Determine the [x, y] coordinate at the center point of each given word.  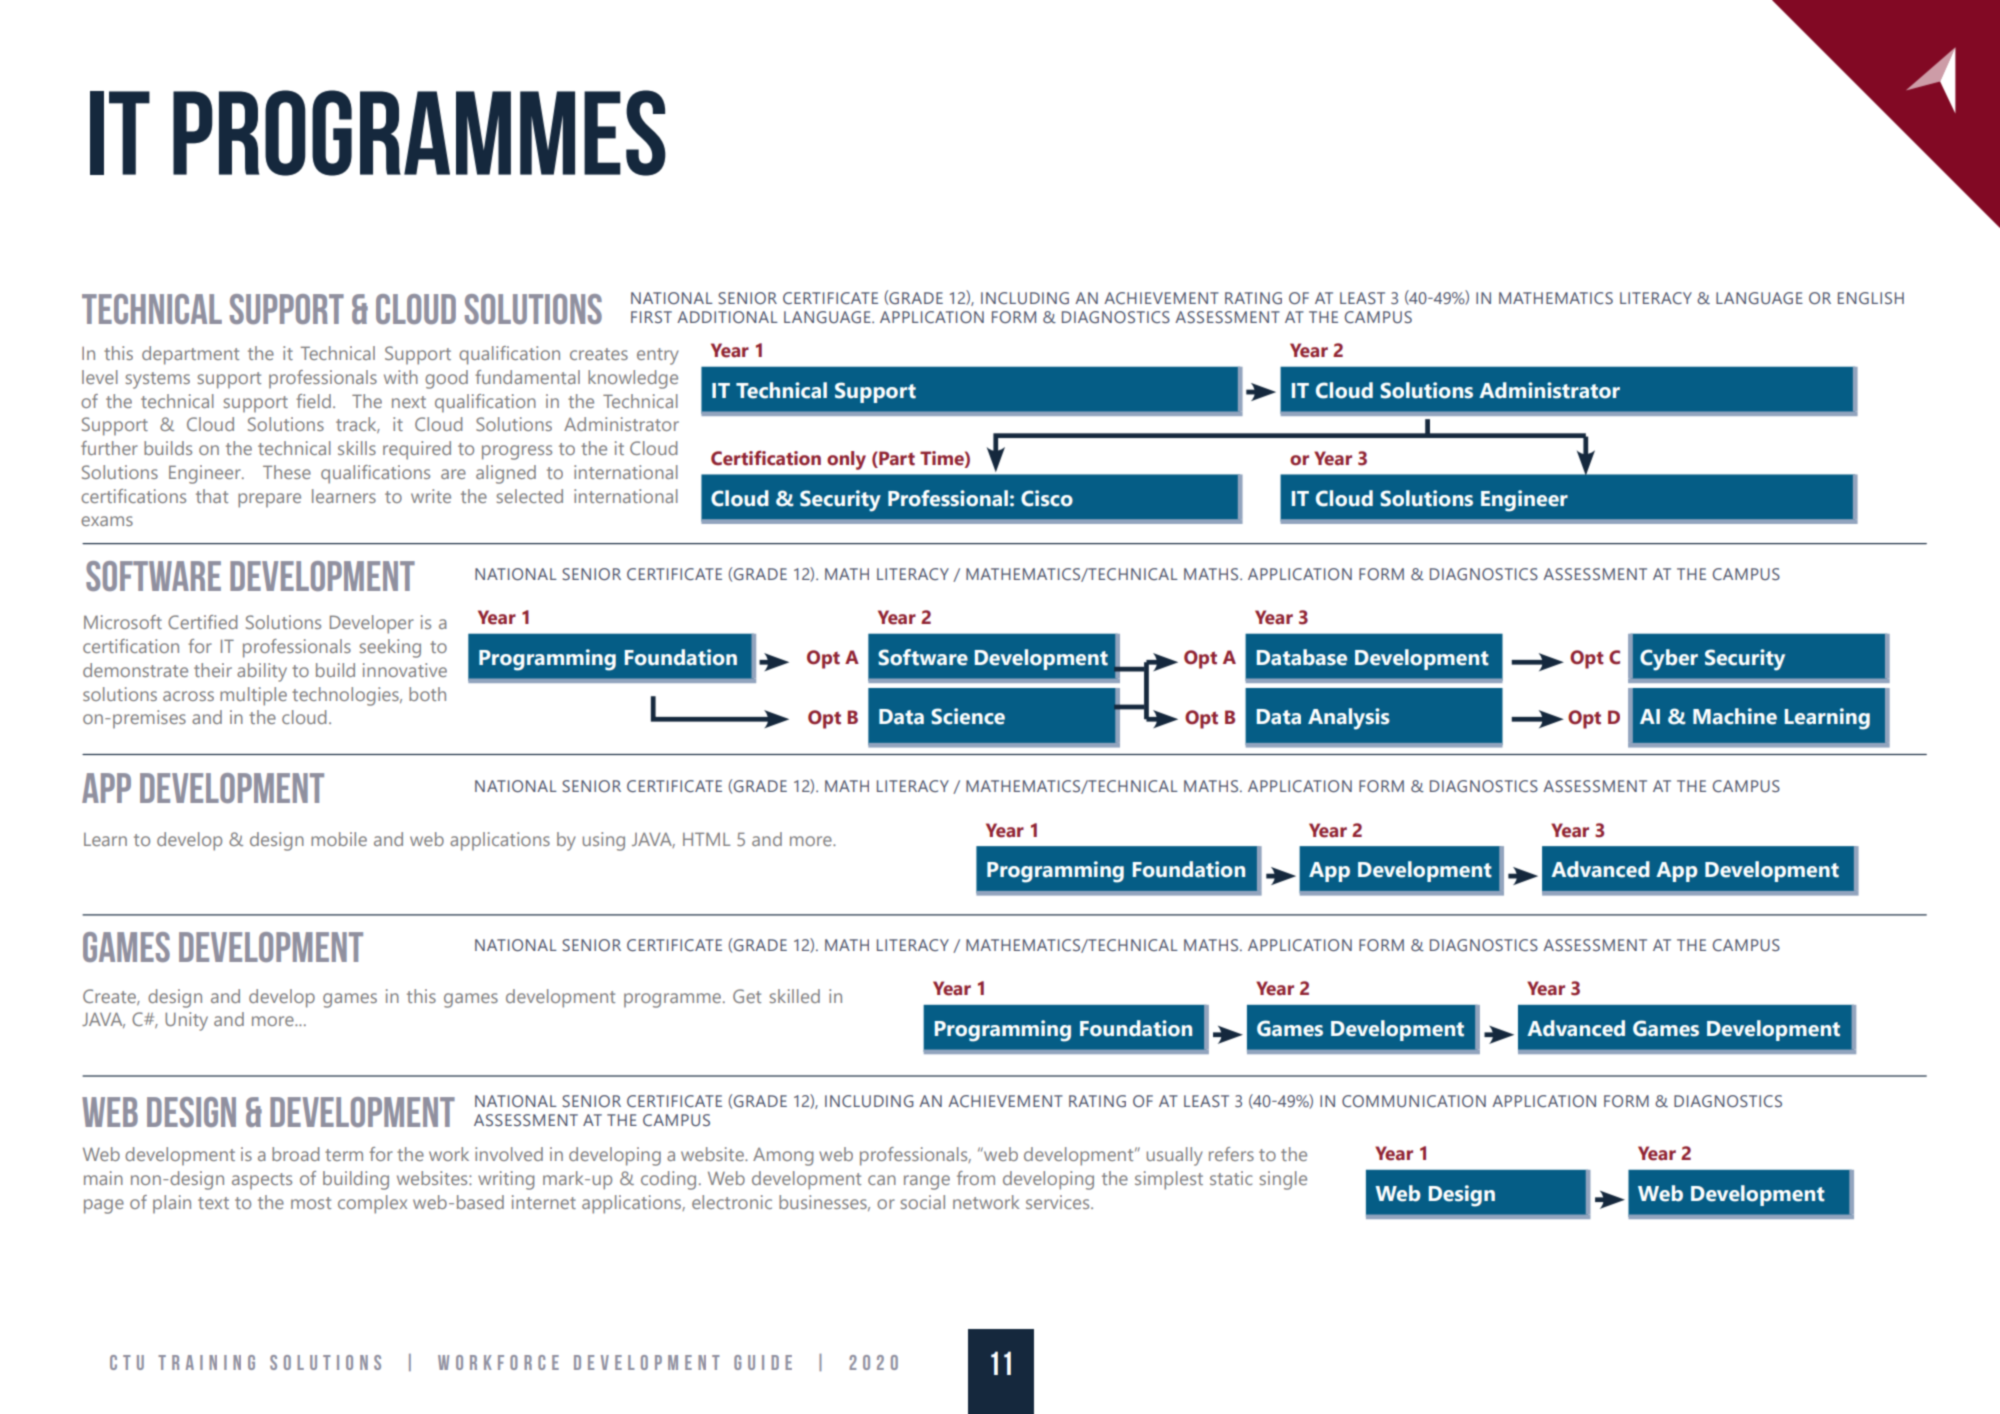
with [401, 377]
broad [295, 1154]
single [1283, 1180]
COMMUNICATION [1414, 1101]
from [976, 1178]
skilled [795, 996]
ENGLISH [1871, 298]
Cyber [1669, 660]
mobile [339, 839]
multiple [253, 696]
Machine [1735, 716]
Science [968, 716]
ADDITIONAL [727, 317]
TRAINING [206, 1362]
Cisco [1047, 498]
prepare [269, 500]
